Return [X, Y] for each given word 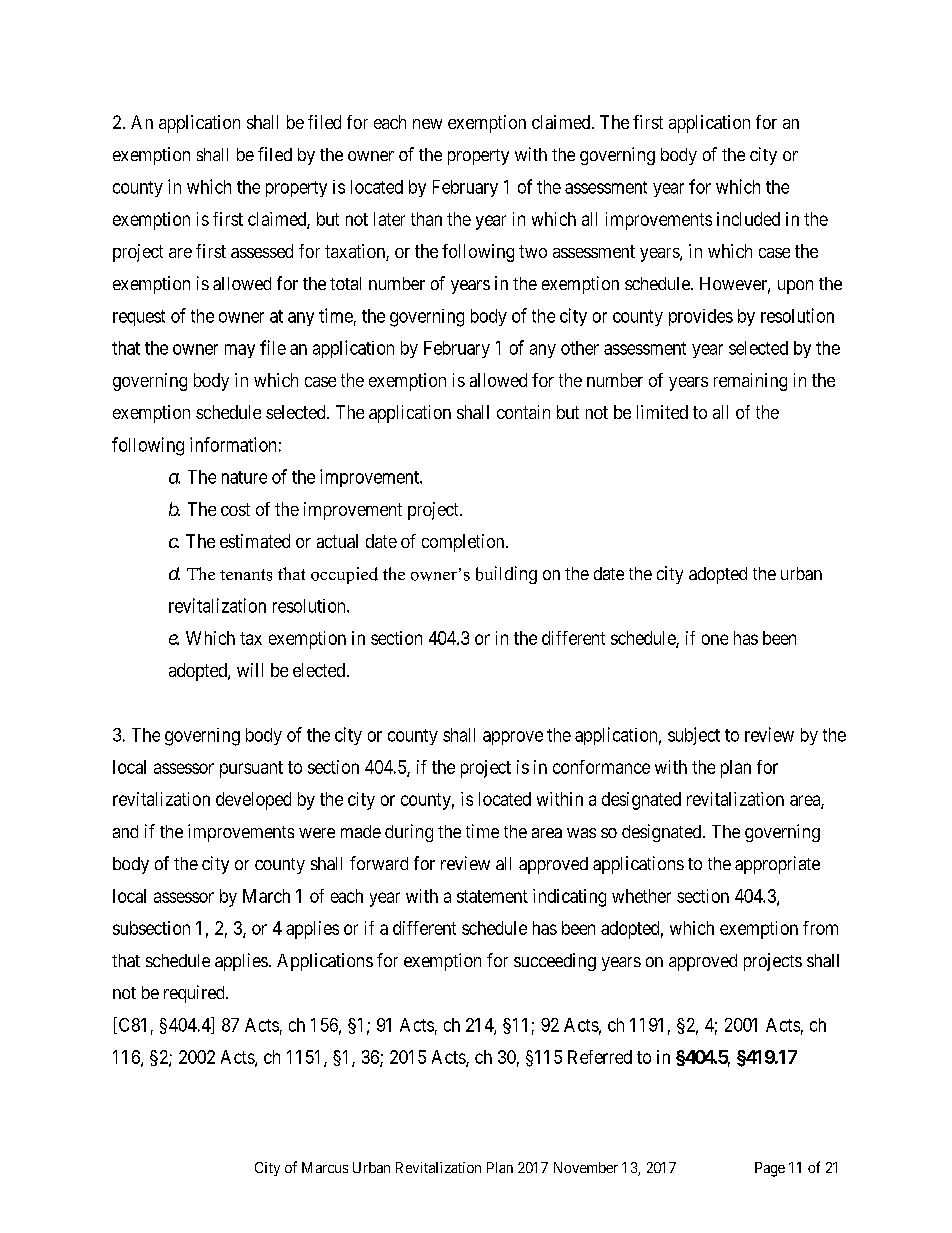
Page [770, 1169]
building [506, 575]
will [250, 670]
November [586, 1167]
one [715, 639]
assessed [262, 251]
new [427, 124]
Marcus [325, 1167]
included [748, 219]
